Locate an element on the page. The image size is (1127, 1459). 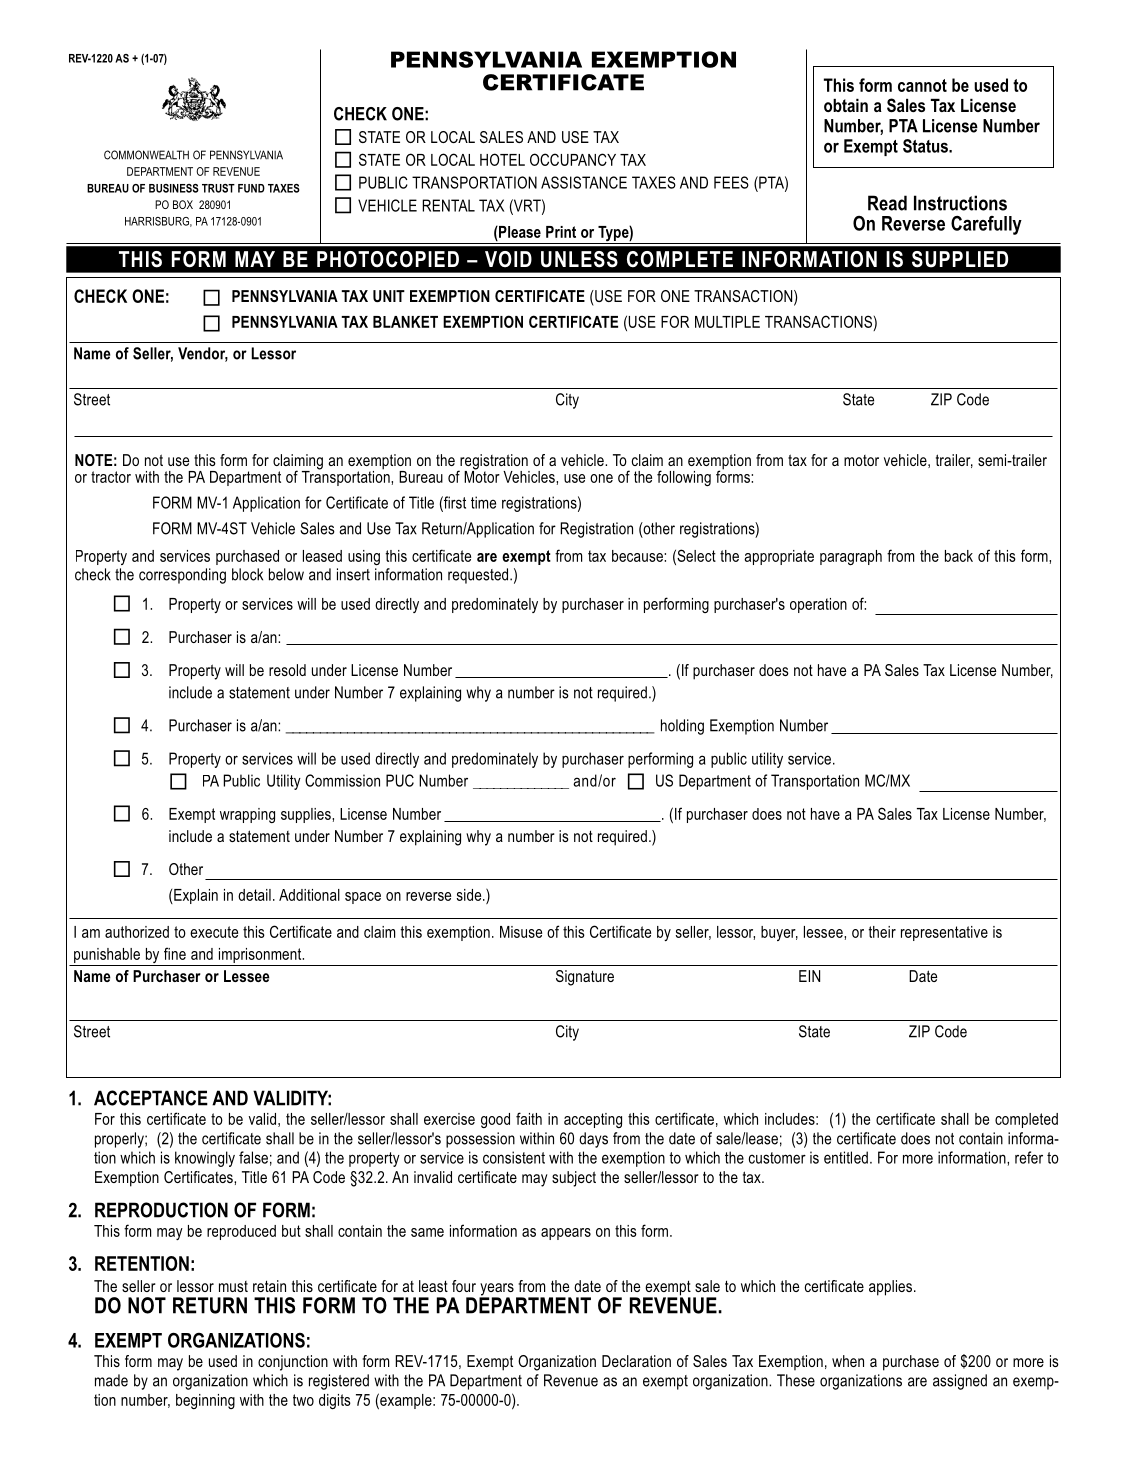
back is located at coordinates (959, 556).
